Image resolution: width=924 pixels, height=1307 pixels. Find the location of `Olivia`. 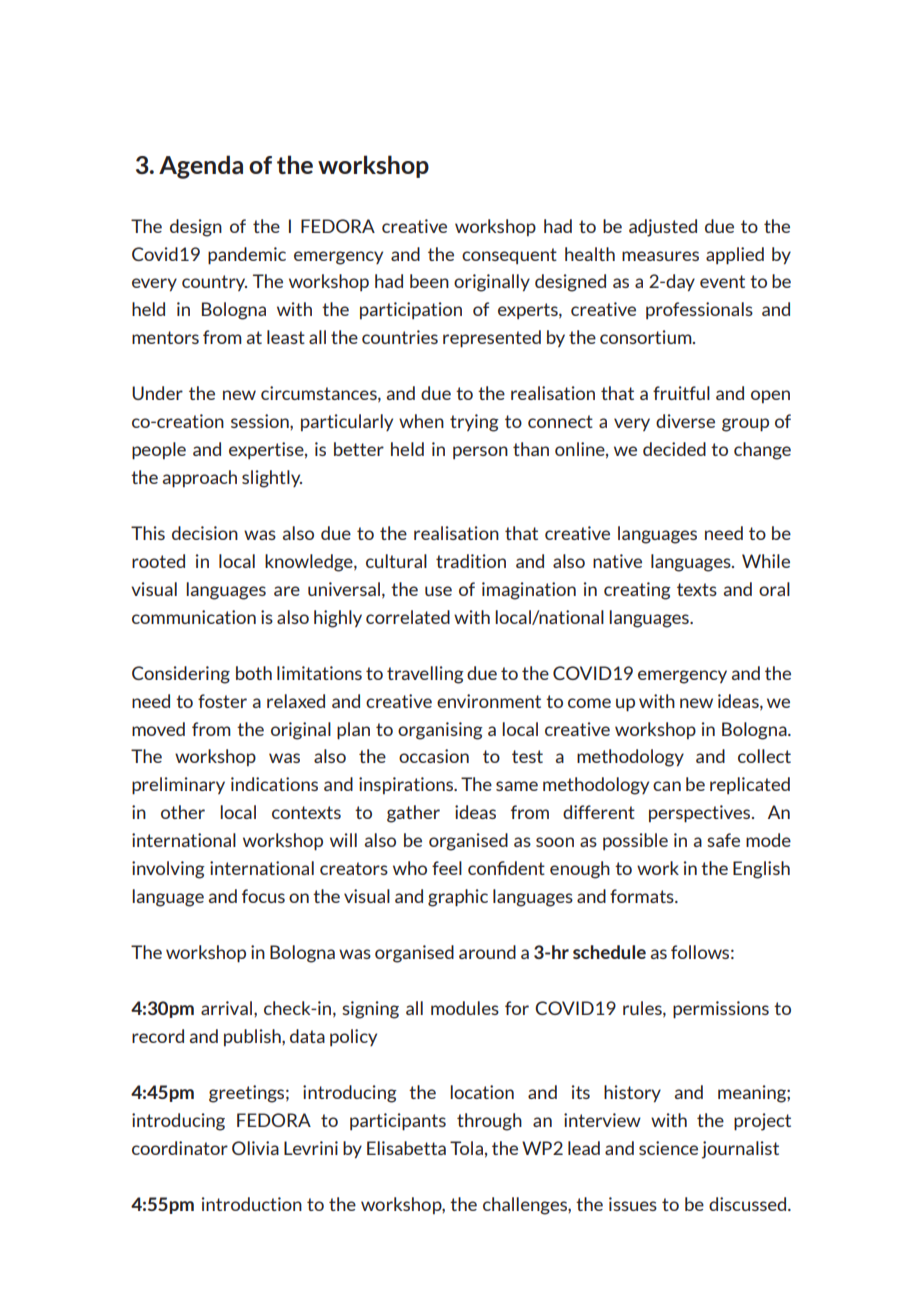

Olivia is located at coordinates (255, 1148).
